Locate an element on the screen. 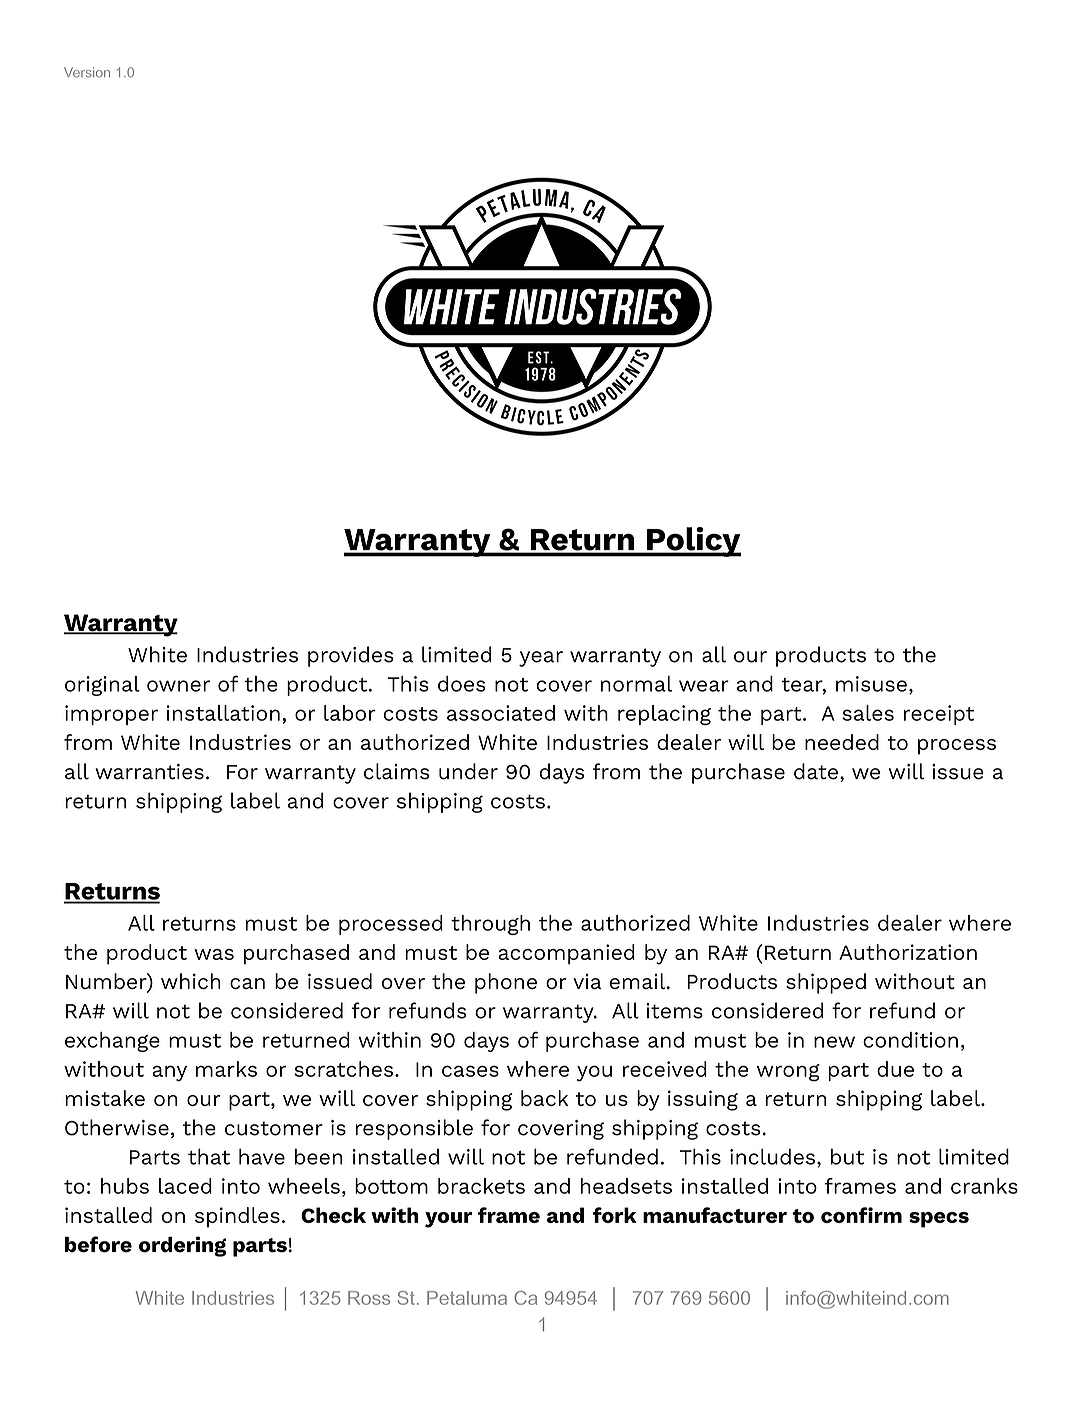 This screenshot has height=1403, width=1085. sales is located at coordinates (868, 713).
